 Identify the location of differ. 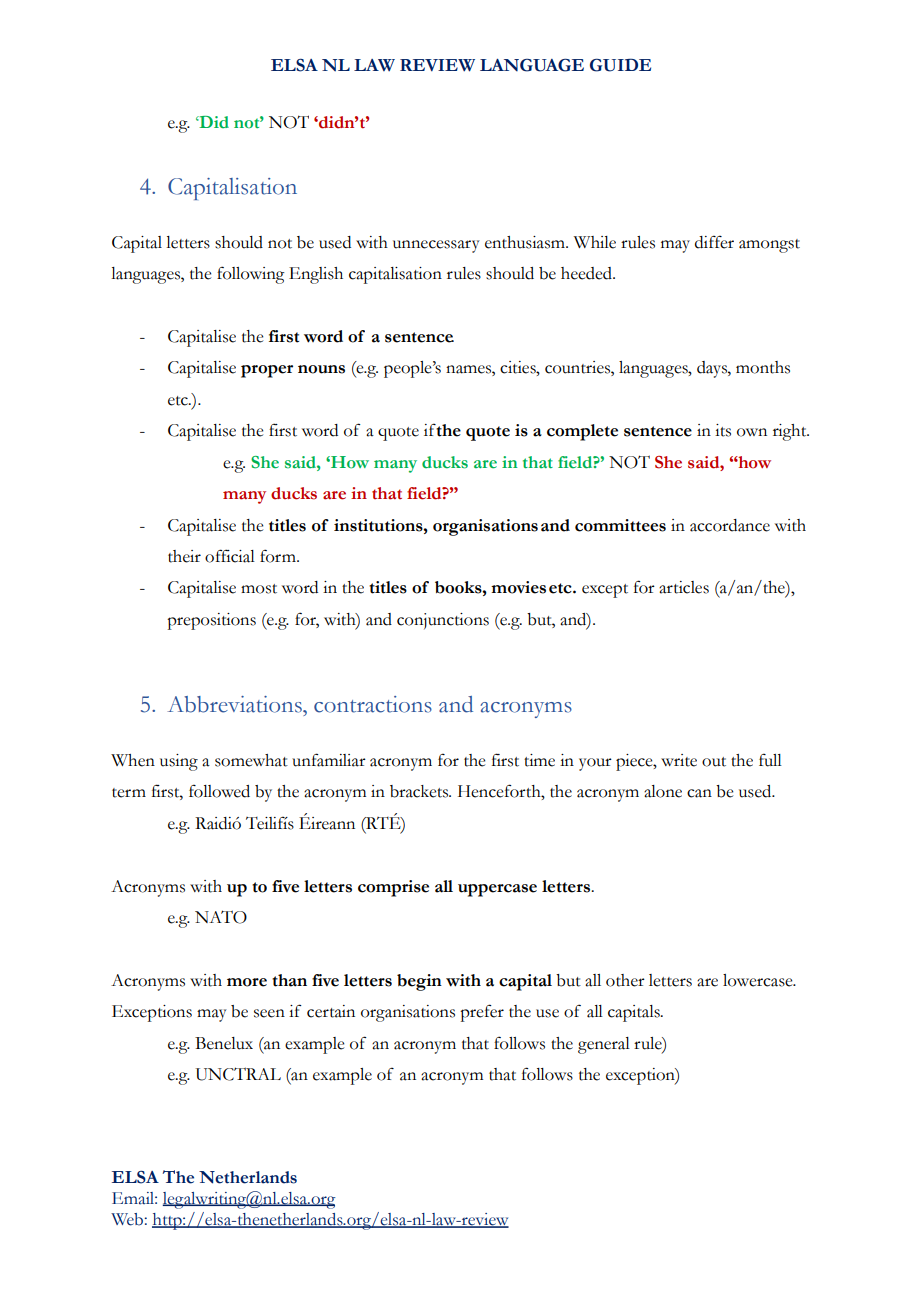
(714, 242).
